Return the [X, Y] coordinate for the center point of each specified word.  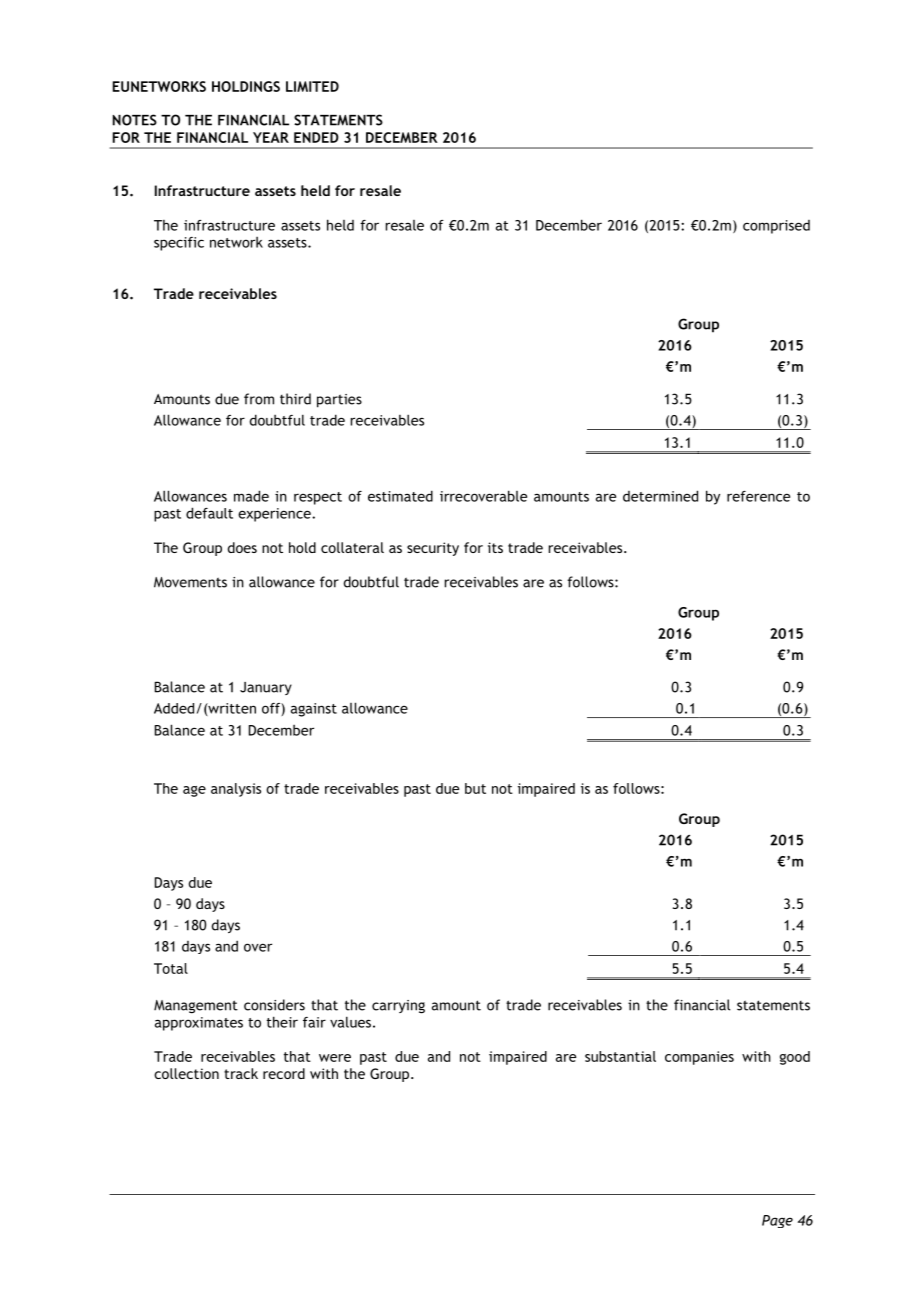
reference [758, 496]
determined [660, 496]
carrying [398, 1007]
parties [339, 401]
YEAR [271, 137]
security [433, 549]
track [241, 1073]
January [266, 688]
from [259, 399]
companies [699, 1058]
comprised [776, 227]
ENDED [316, 137]
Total [171, 968]
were [335, 1058]
